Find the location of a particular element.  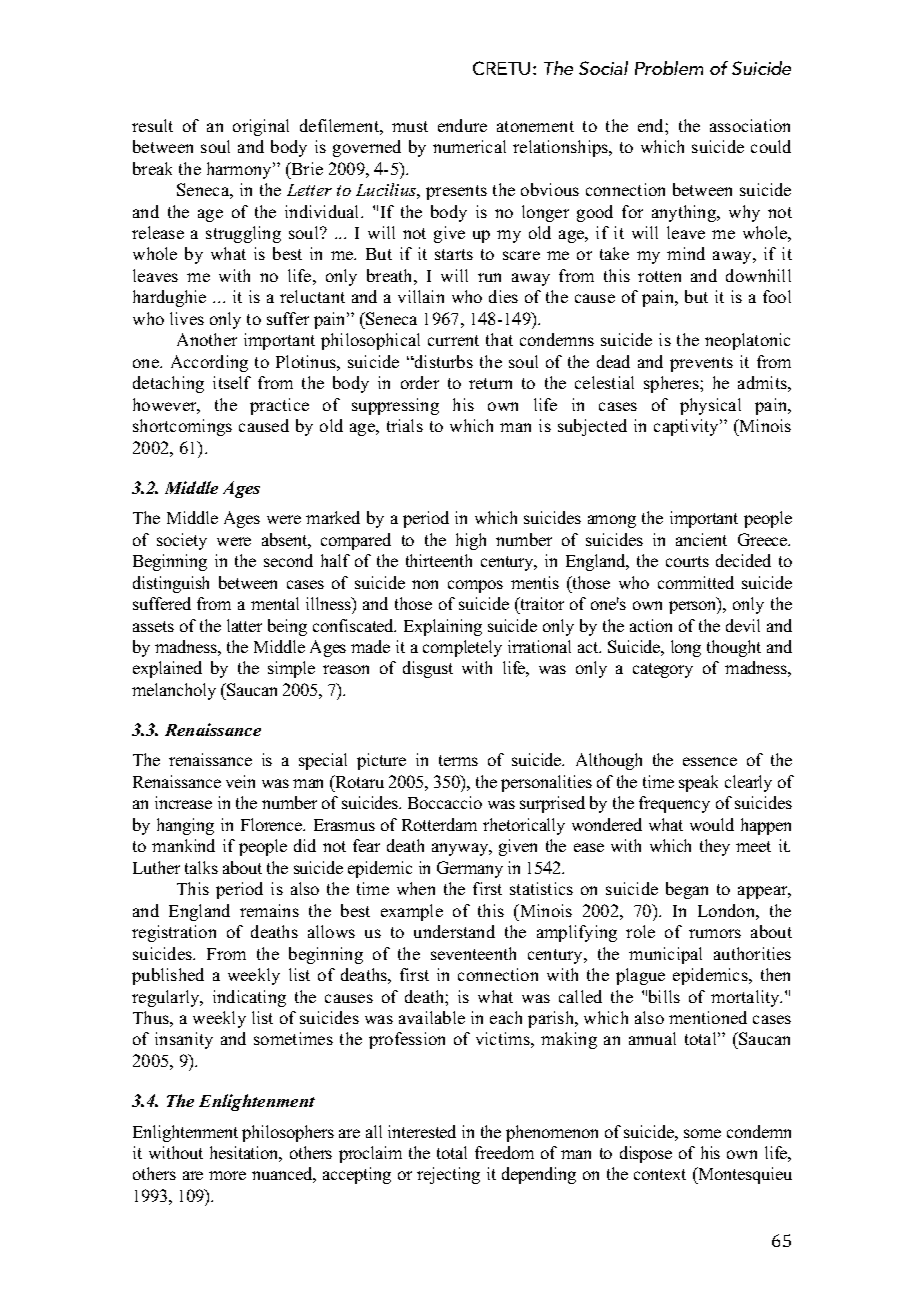

prevents is located at coordinates (701, 364).
